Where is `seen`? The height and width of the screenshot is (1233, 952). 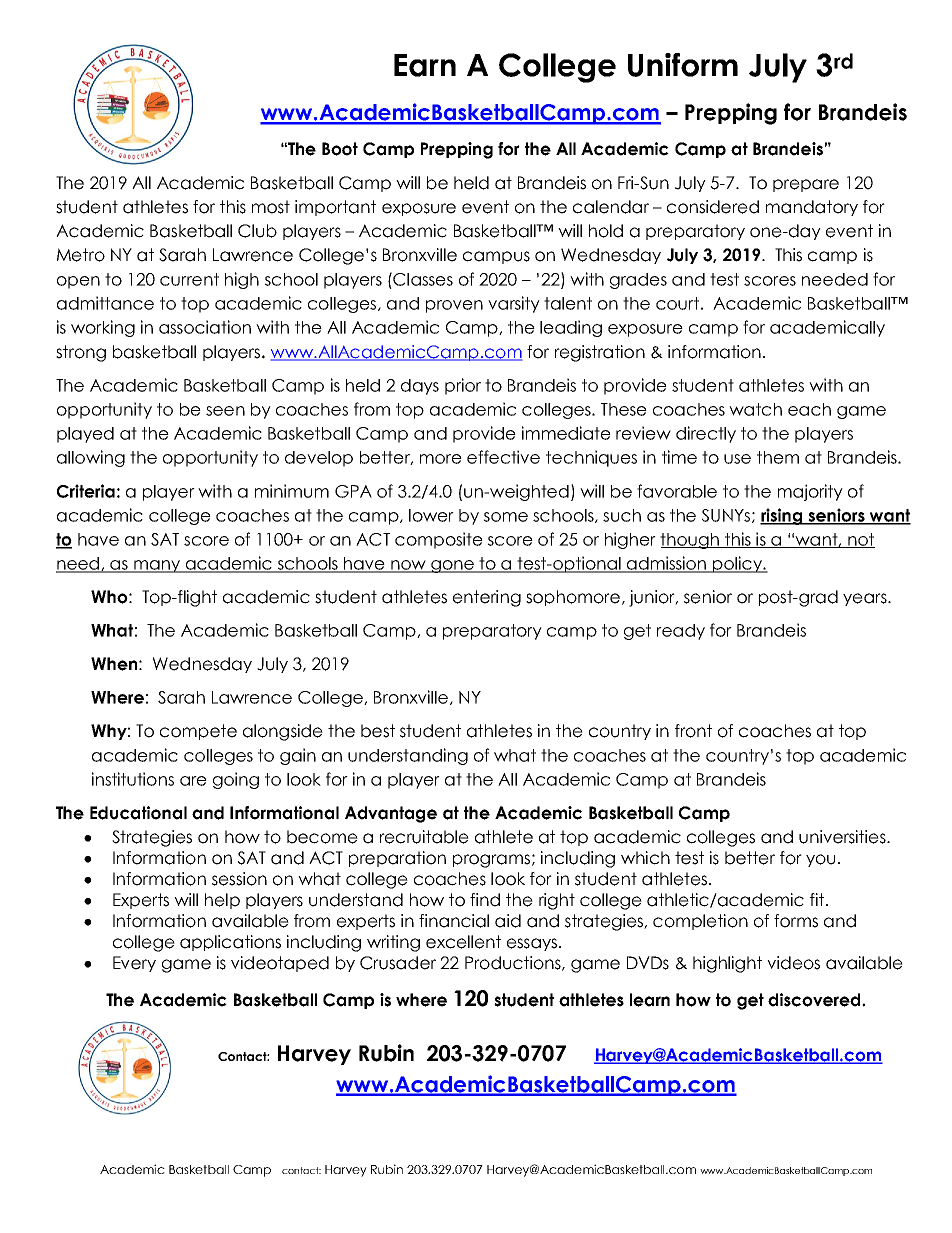 seen is located at coordinates (225, 411).
